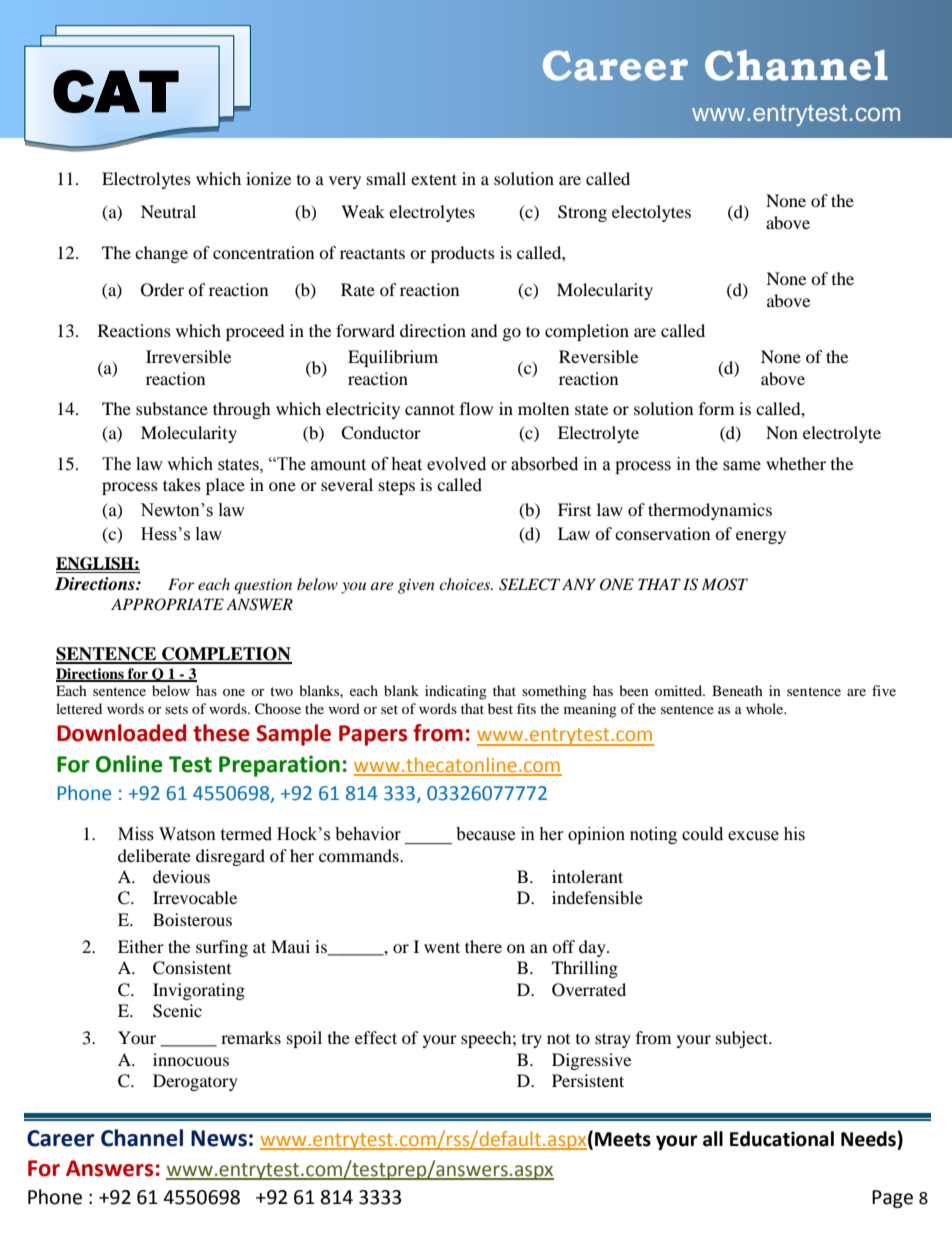 The image size is (952, 1233). Describe the element at coordinates (219, 1138) in the screenshot. I see `News` at that location.
